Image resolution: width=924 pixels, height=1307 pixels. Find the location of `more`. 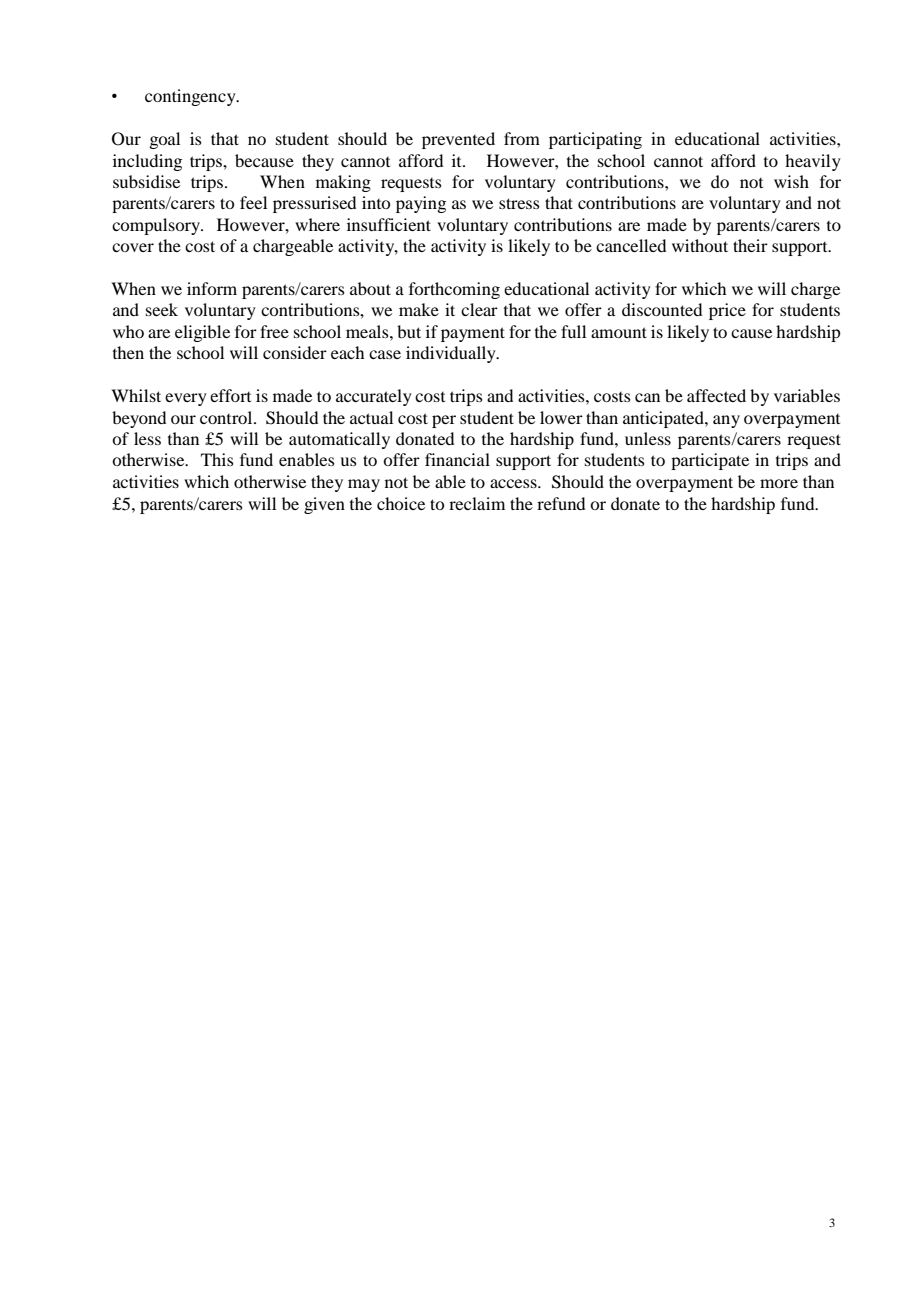

more is located at coordinates (779, 483).
